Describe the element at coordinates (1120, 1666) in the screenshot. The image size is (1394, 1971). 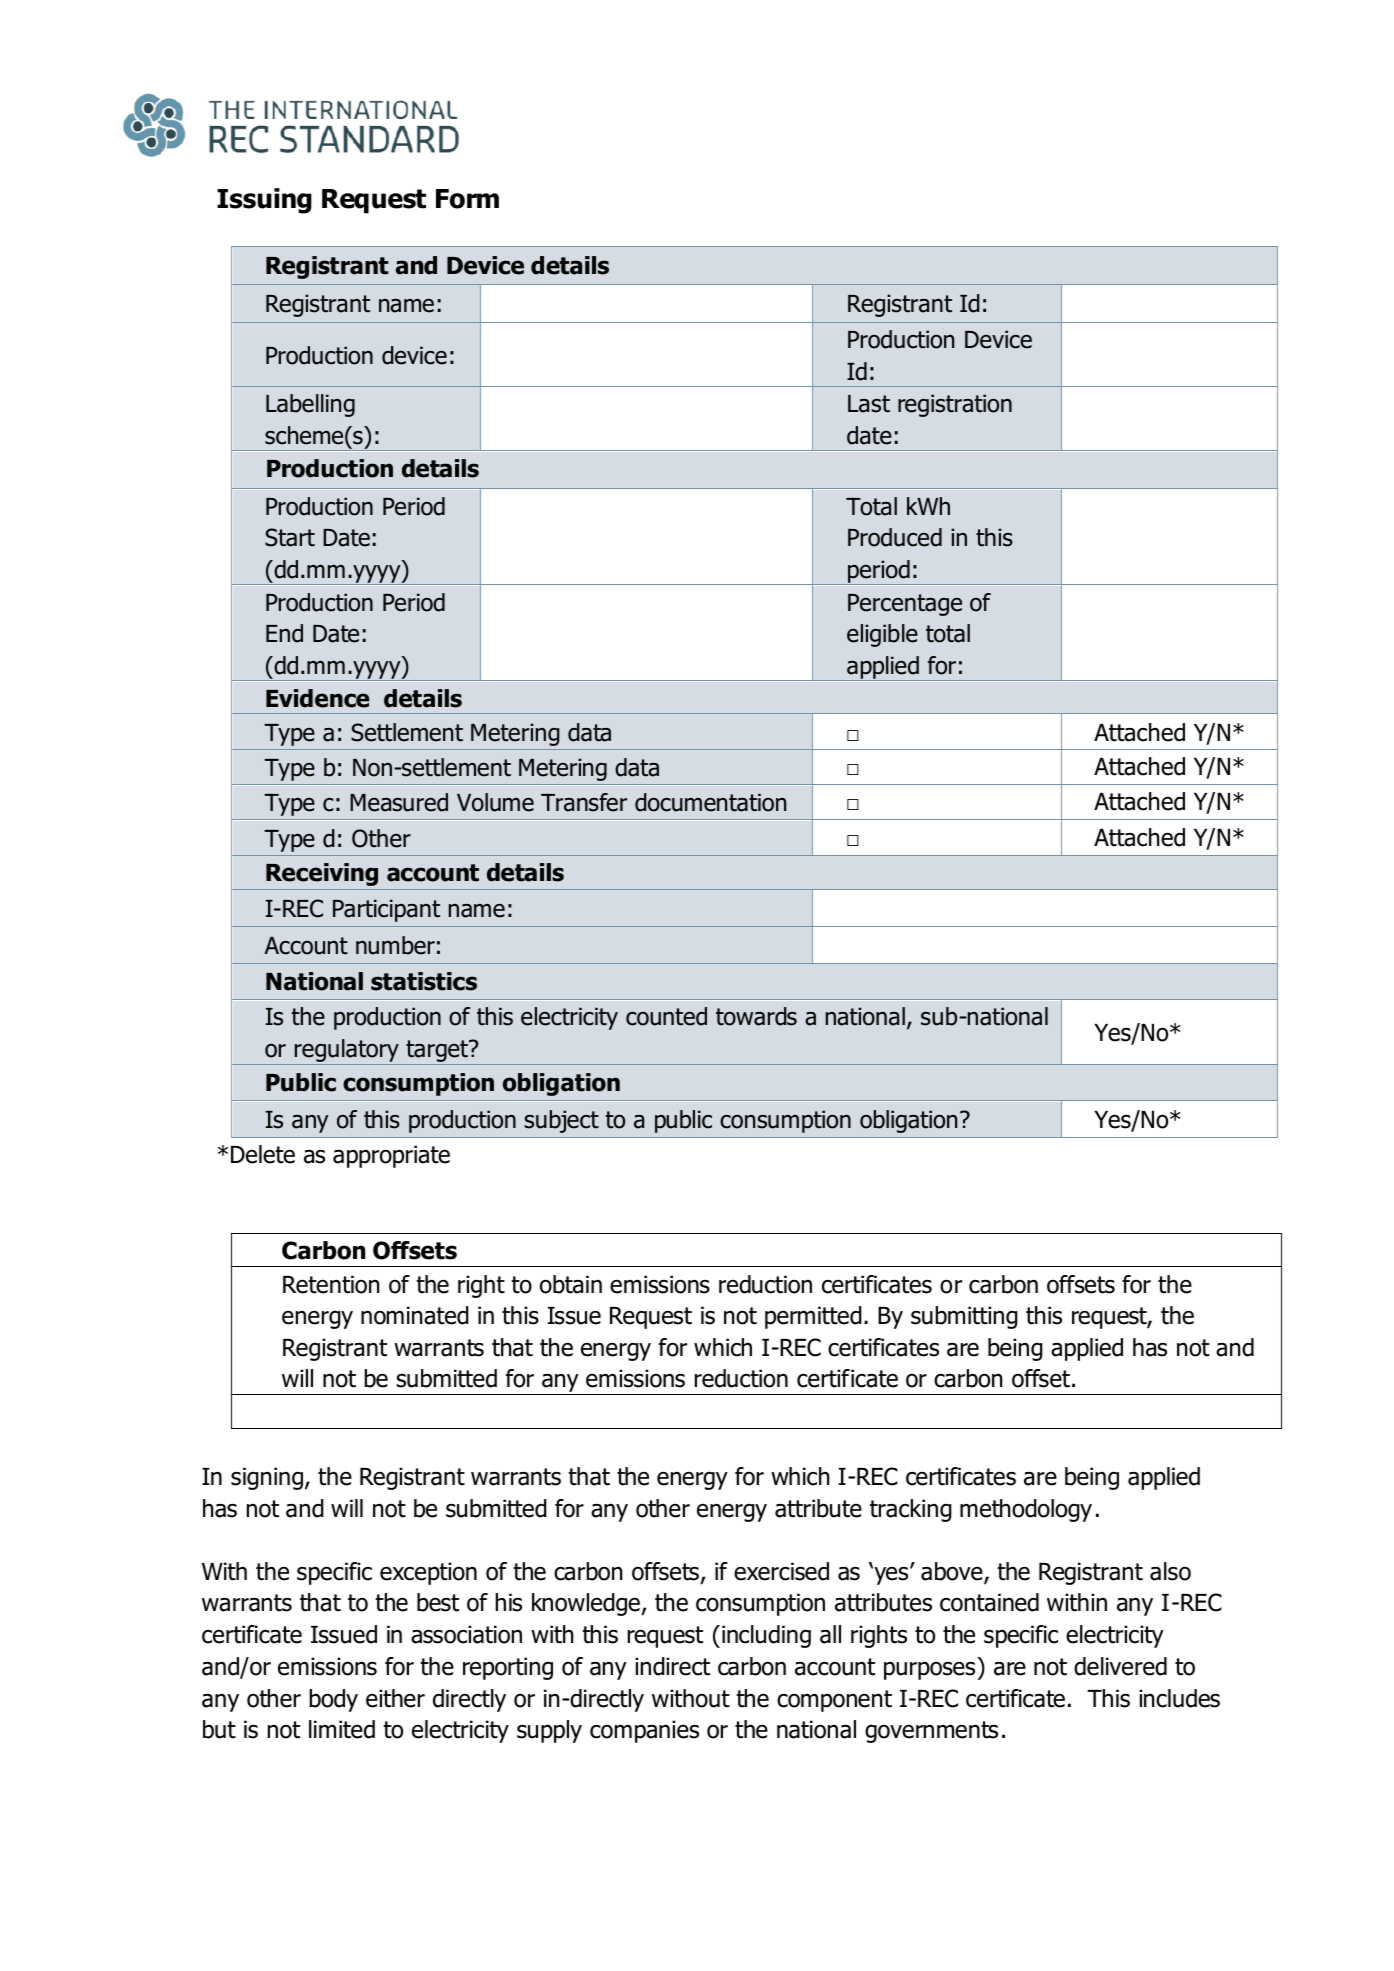
I see `delivered` at that location.
